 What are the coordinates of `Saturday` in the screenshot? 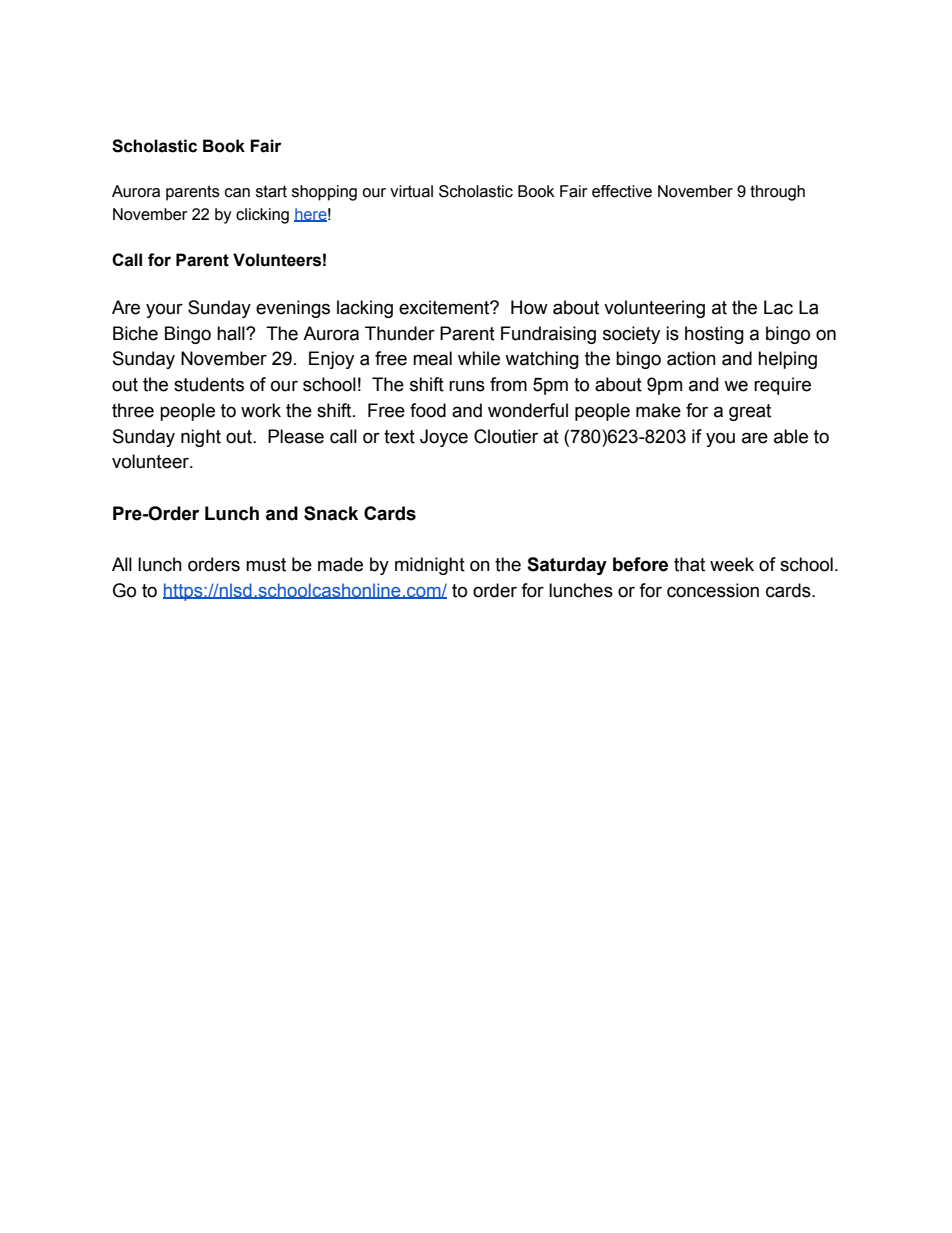 It's located at (567, 566).
